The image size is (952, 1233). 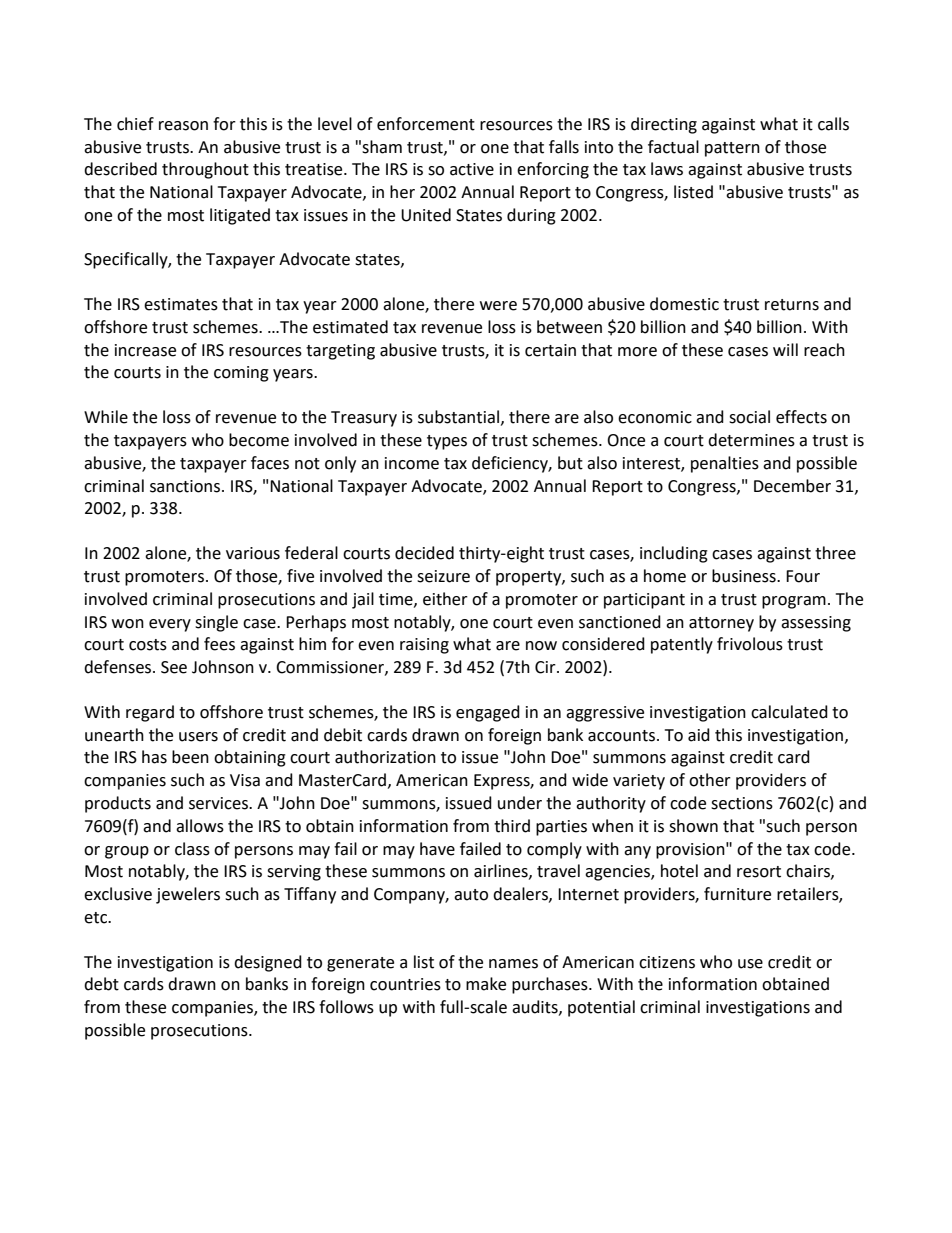 What do you see at coordinates (443, 576) in the screenshot?
I see `seizure` at bounding box center [443, 576].
